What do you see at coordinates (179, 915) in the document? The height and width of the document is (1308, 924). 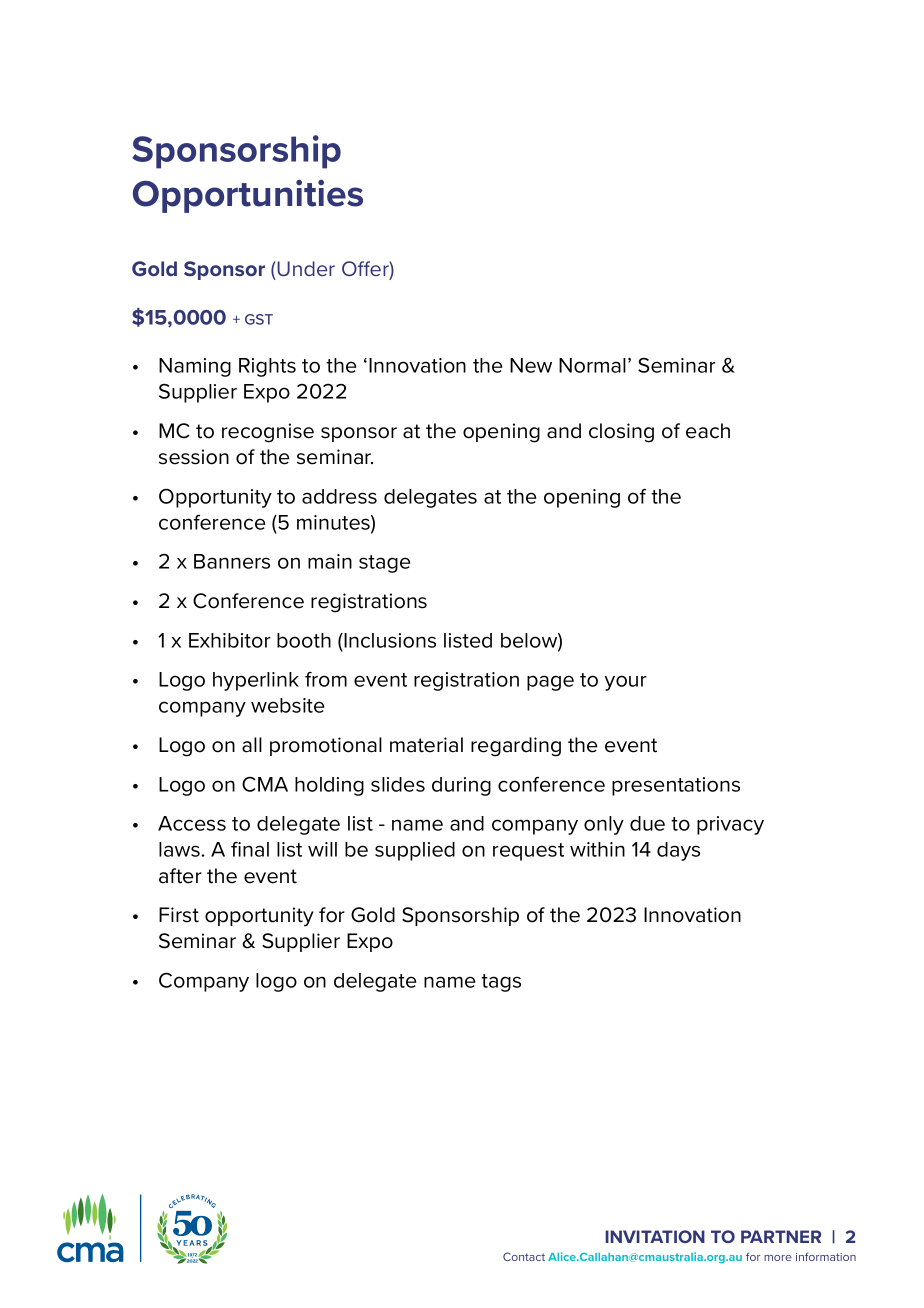 I see `First` at bounding box center [179, 915].
